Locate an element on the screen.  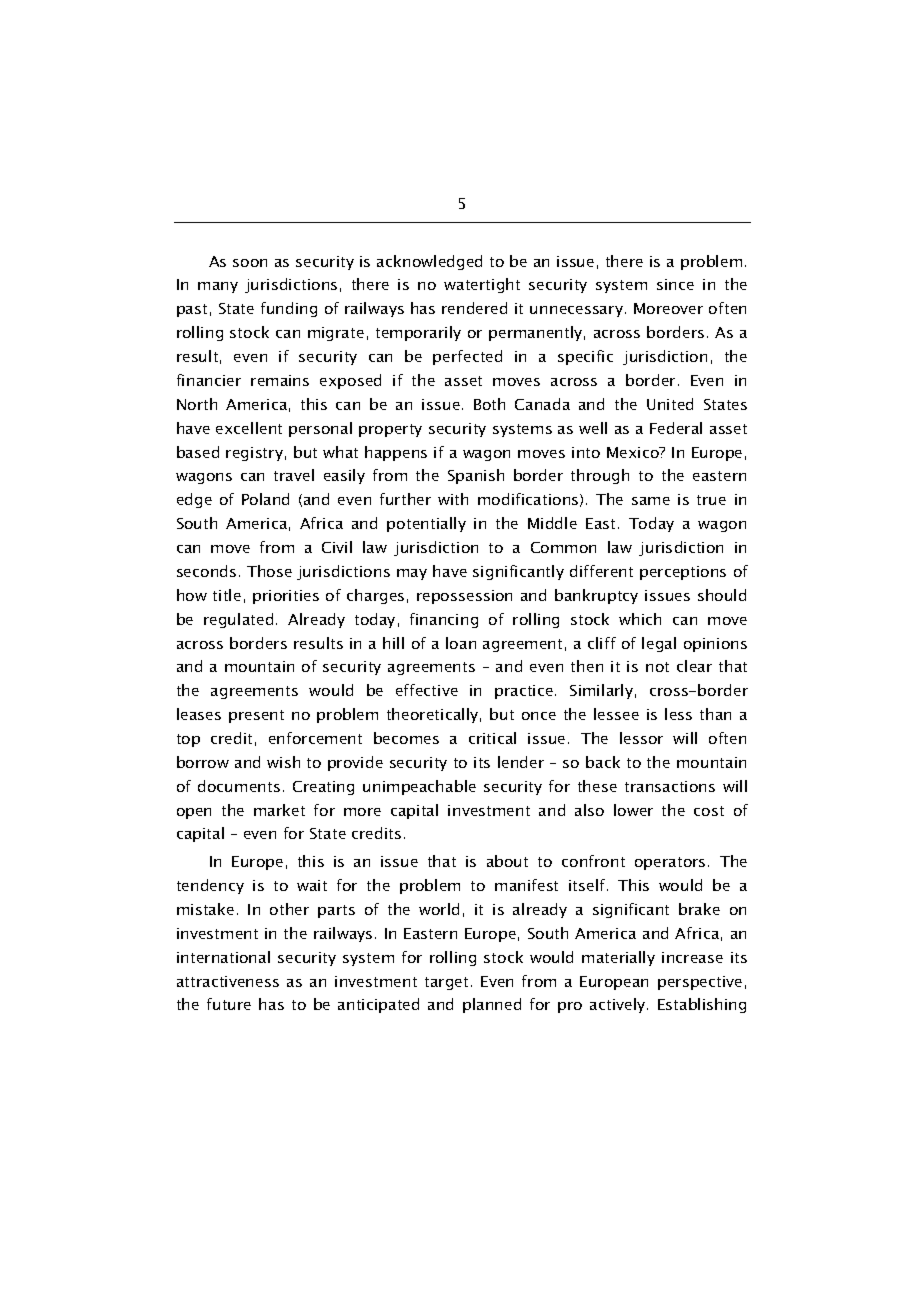
critical is located at coordinates (492, 738).
